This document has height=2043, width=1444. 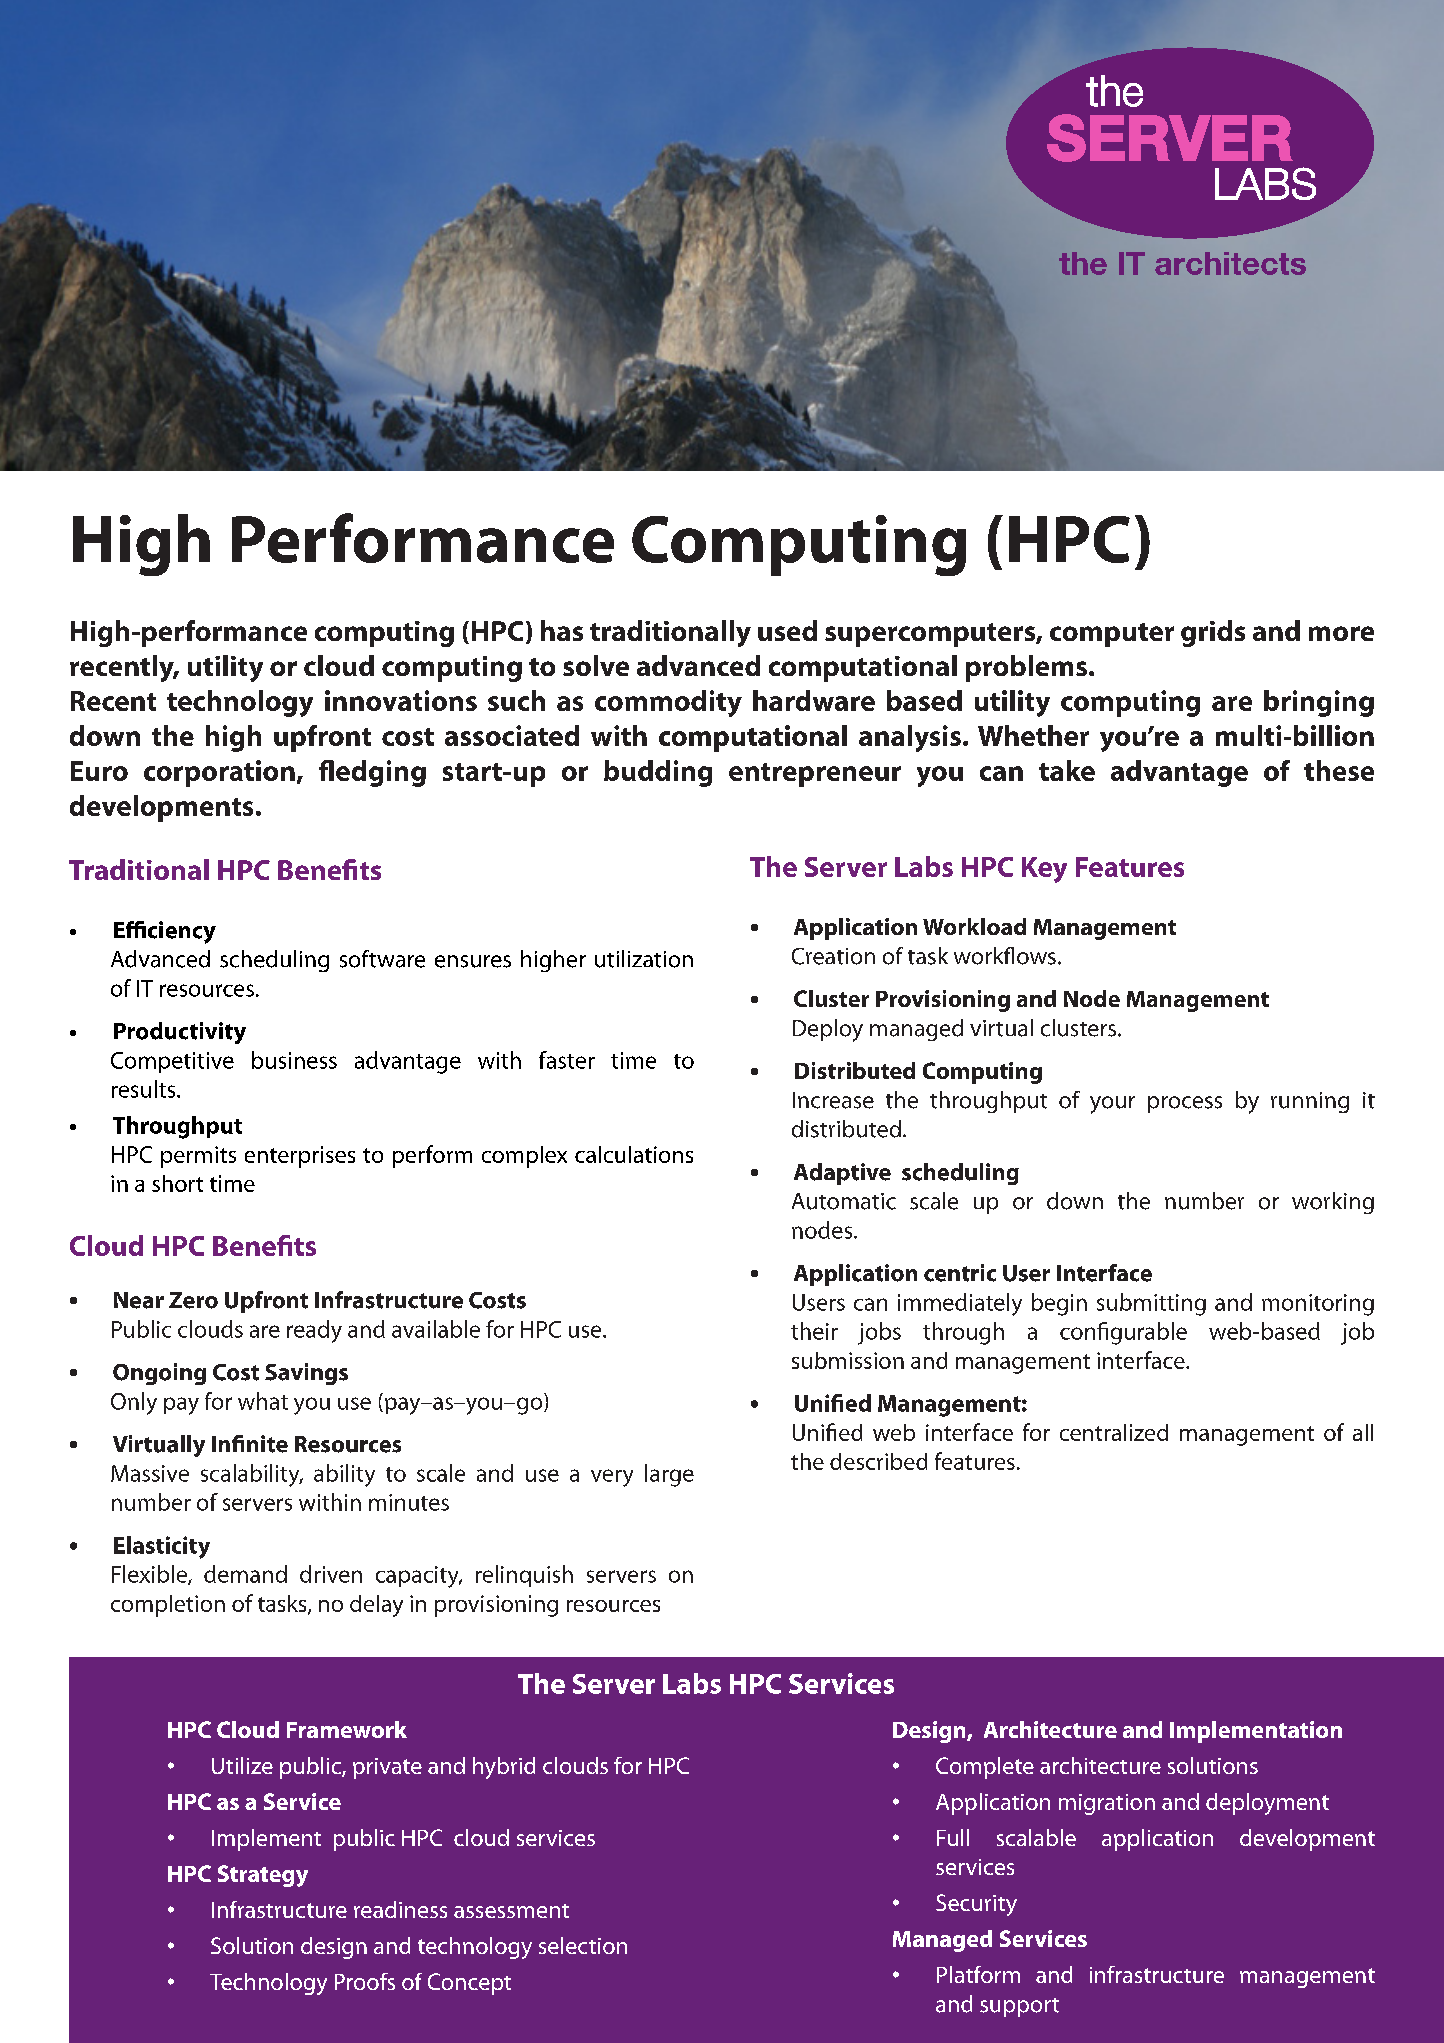 I want to click on Utilize, so click(x=242, y=1765).
